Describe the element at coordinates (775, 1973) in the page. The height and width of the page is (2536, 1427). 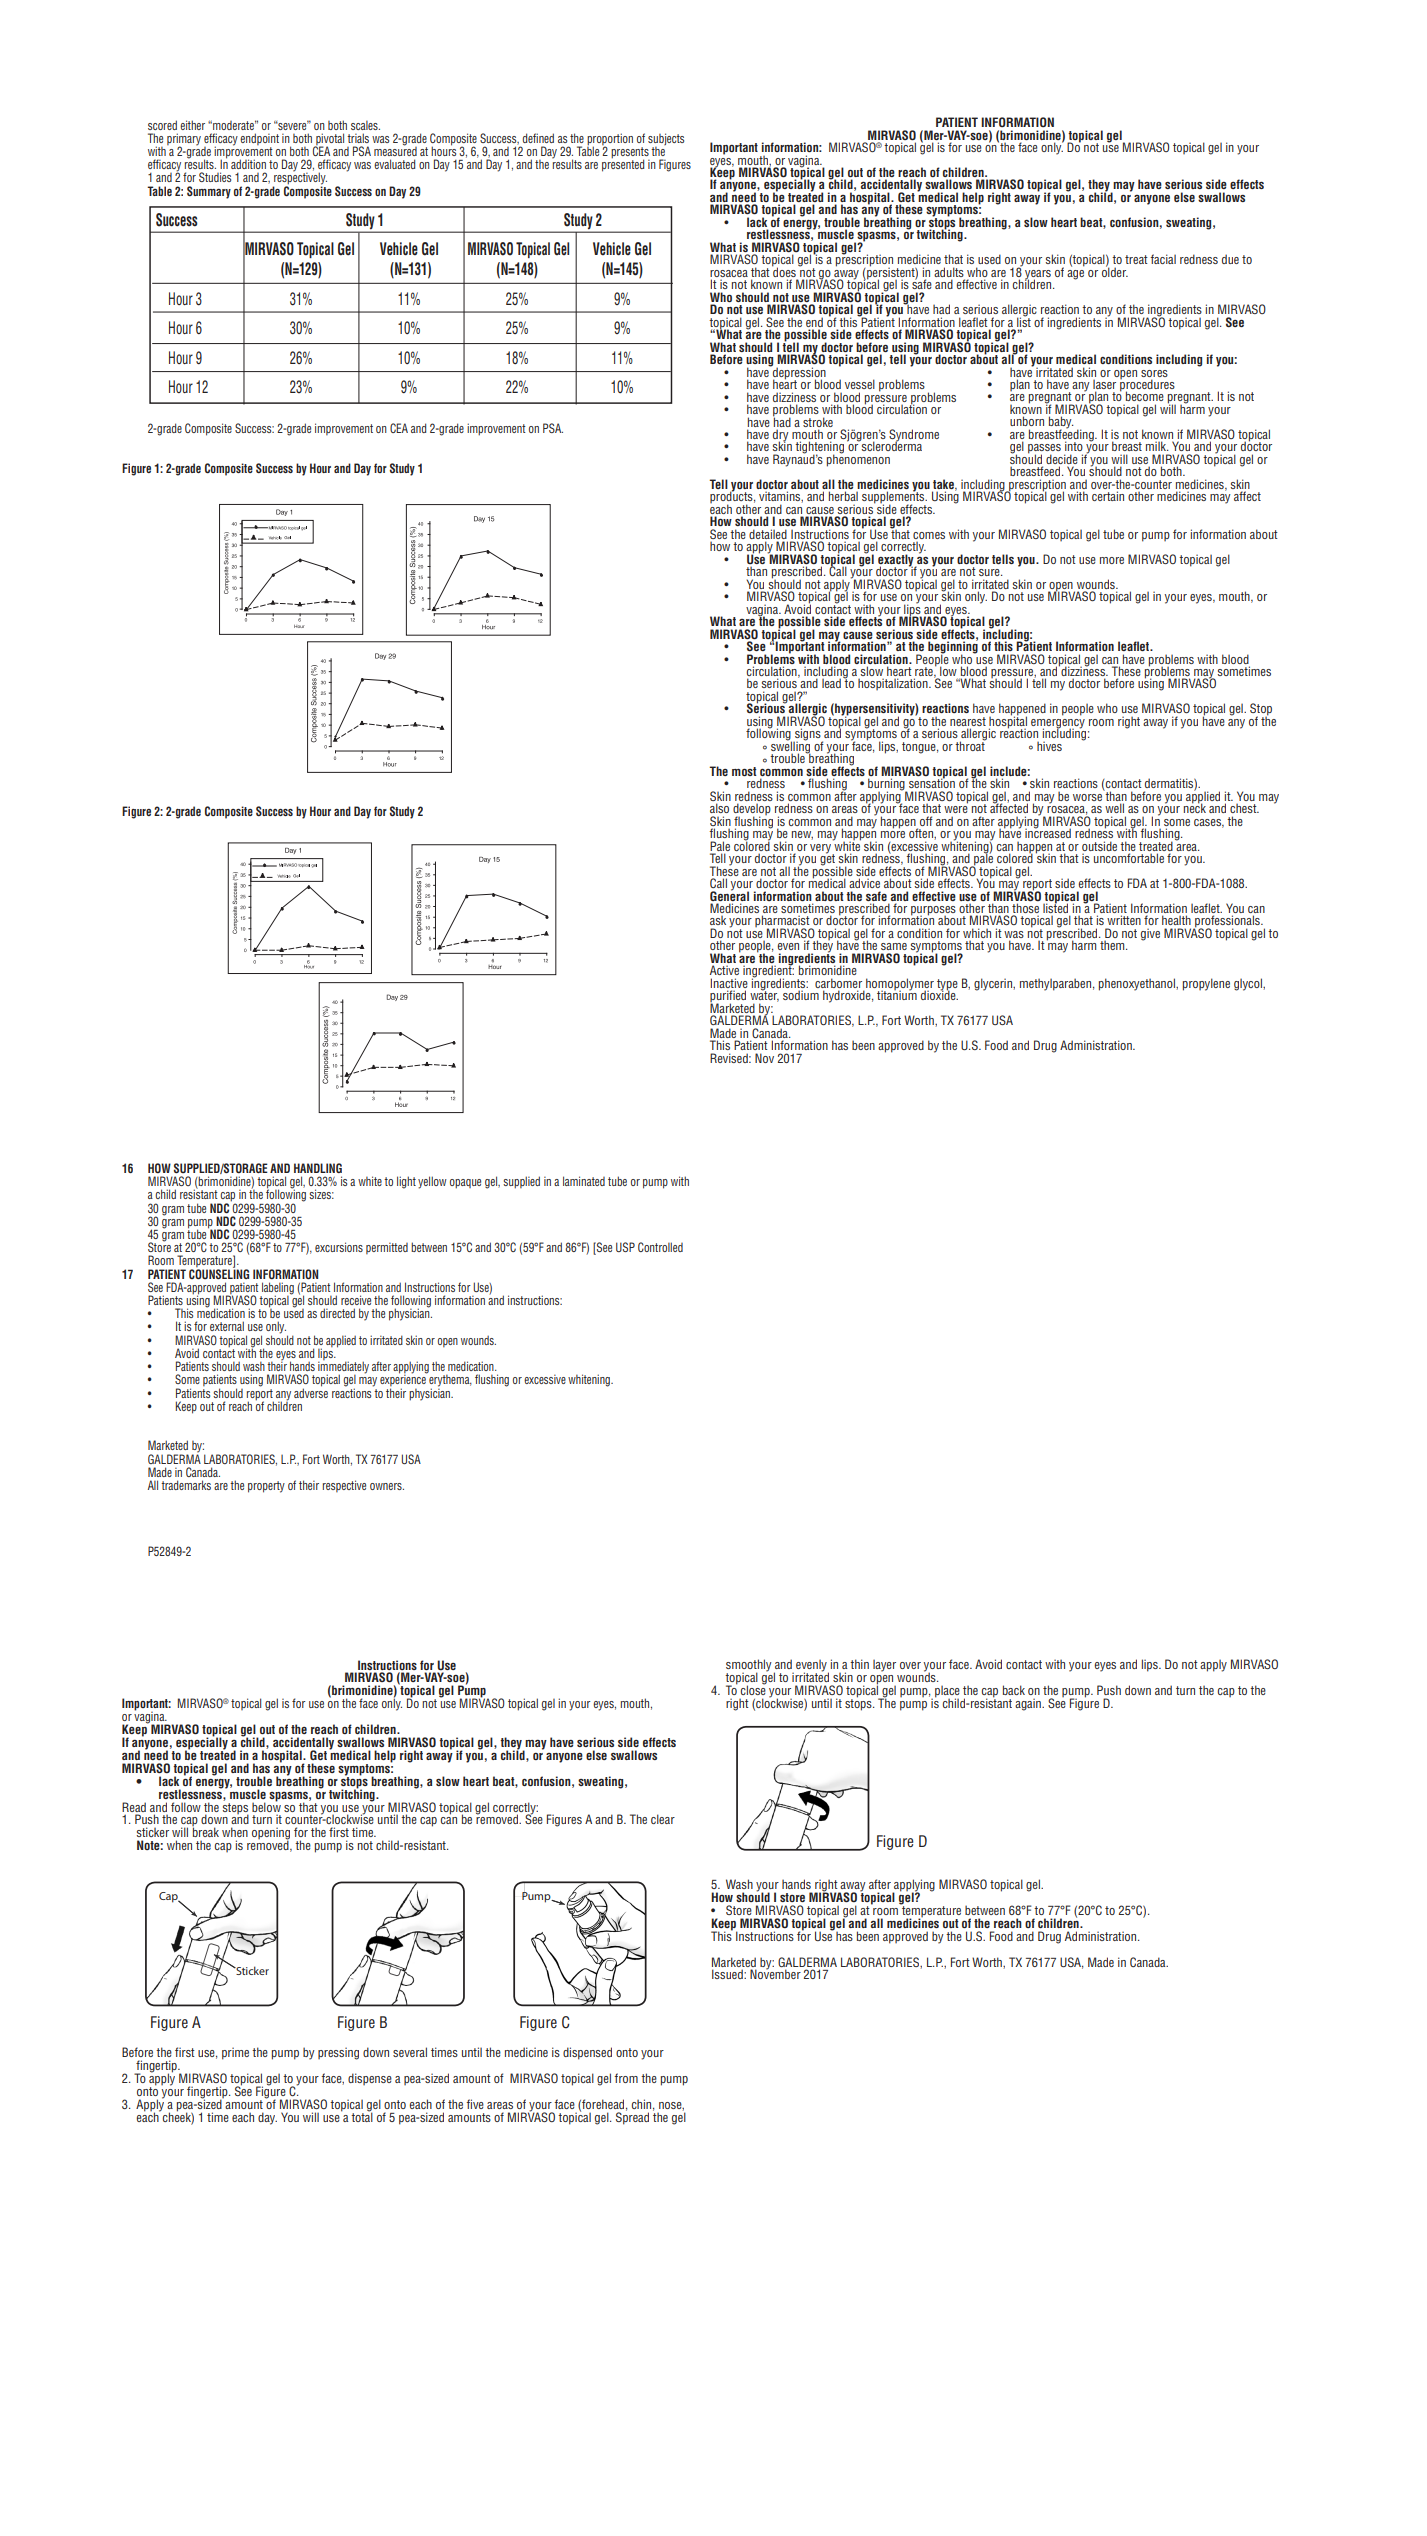
I see `November` at that location.
